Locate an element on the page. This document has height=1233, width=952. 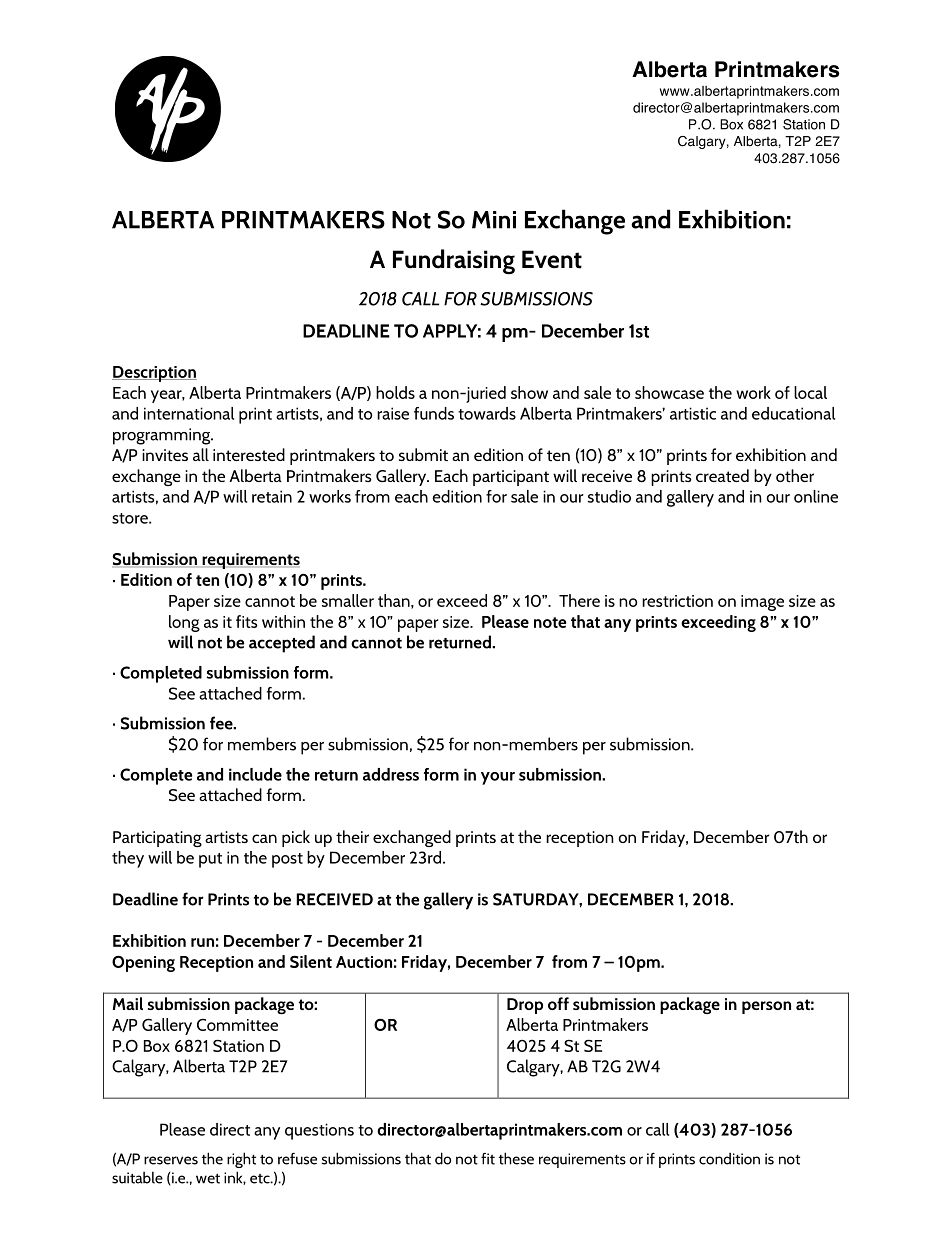
Event is located at coordinates (552, 259).
